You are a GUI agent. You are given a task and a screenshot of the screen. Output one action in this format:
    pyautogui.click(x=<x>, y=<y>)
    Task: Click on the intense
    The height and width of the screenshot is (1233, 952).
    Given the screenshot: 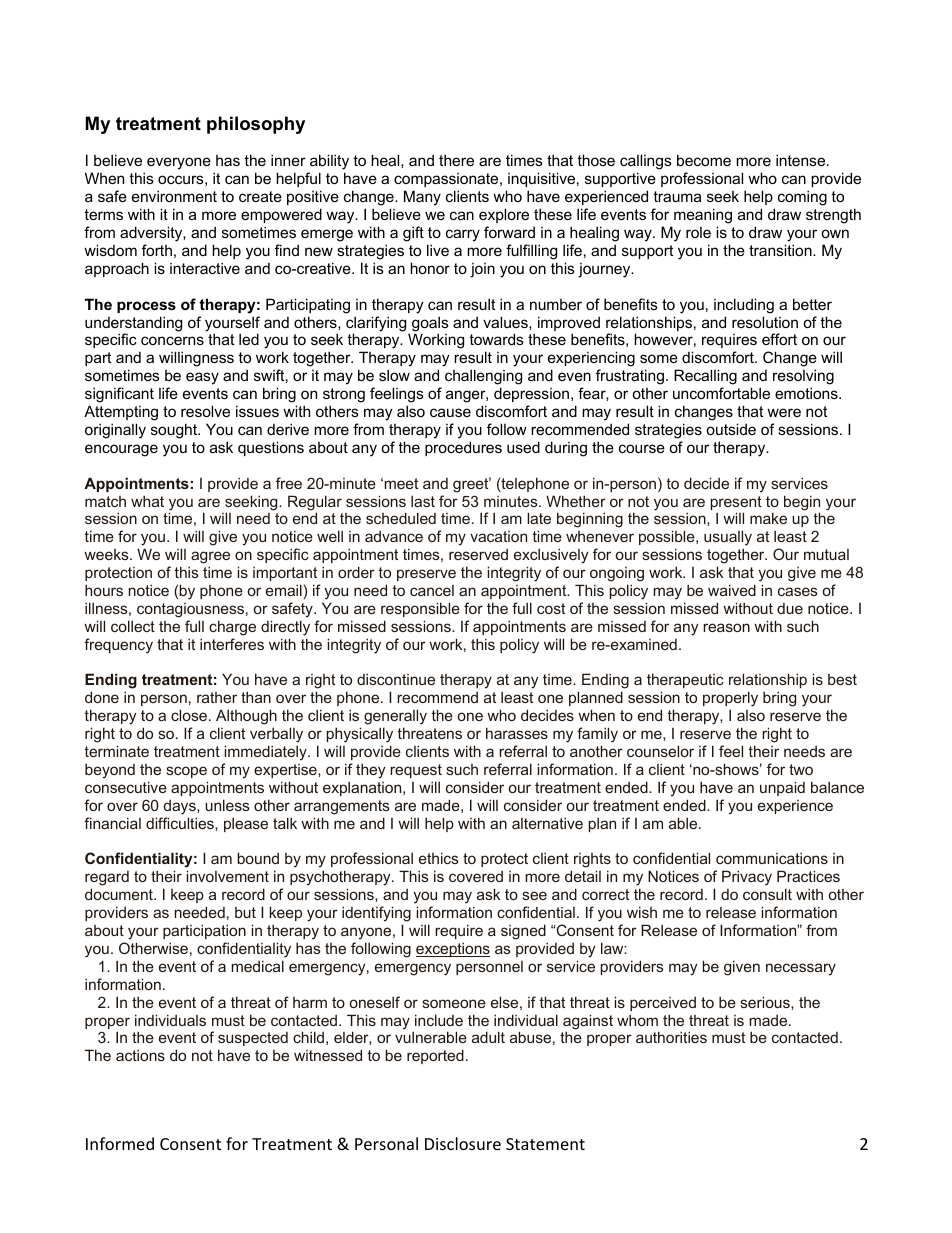 What is the action you would take?
    pyautogui.click(x=802, y=160)
